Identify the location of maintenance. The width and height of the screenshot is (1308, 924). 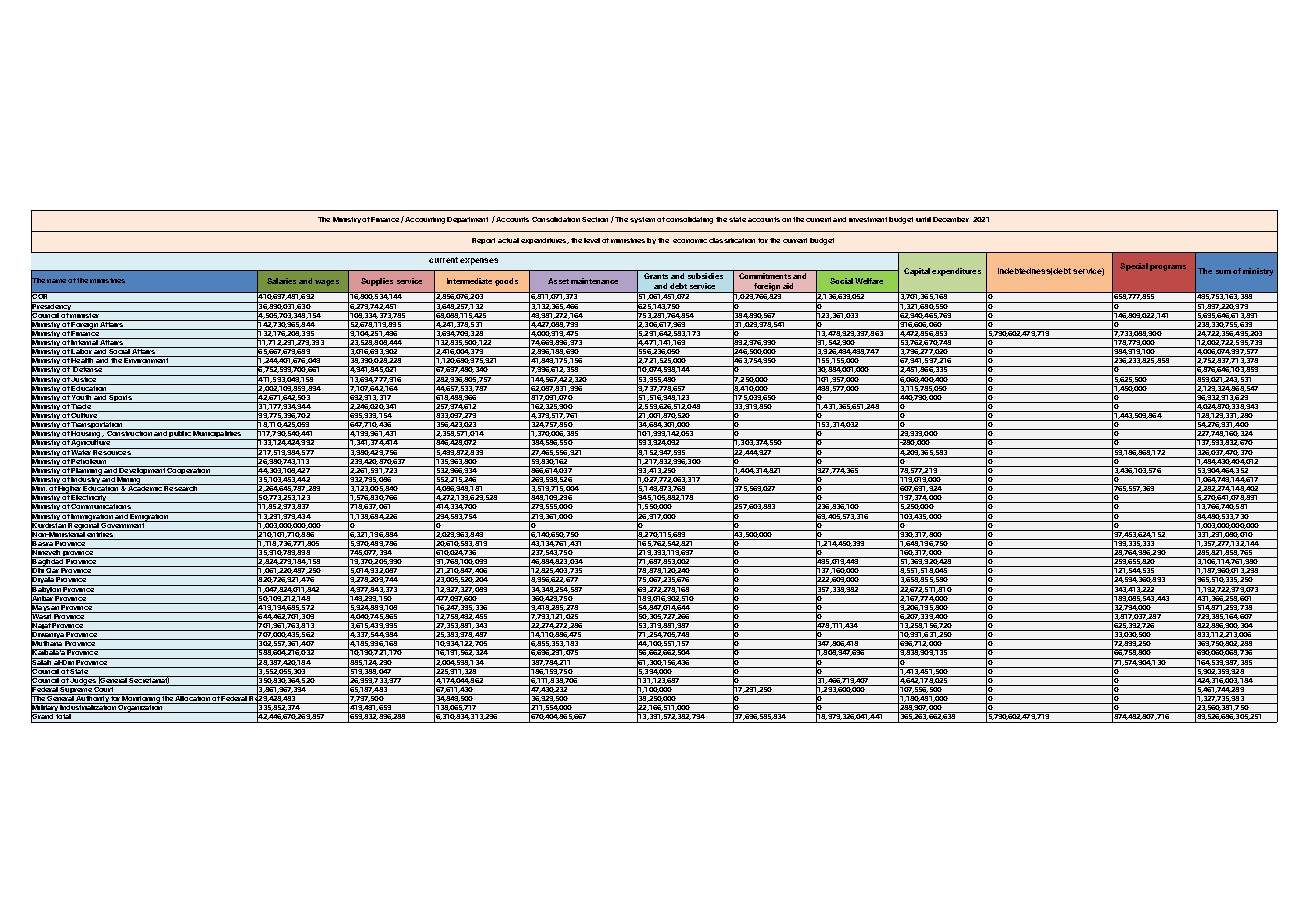
(594, 281).
